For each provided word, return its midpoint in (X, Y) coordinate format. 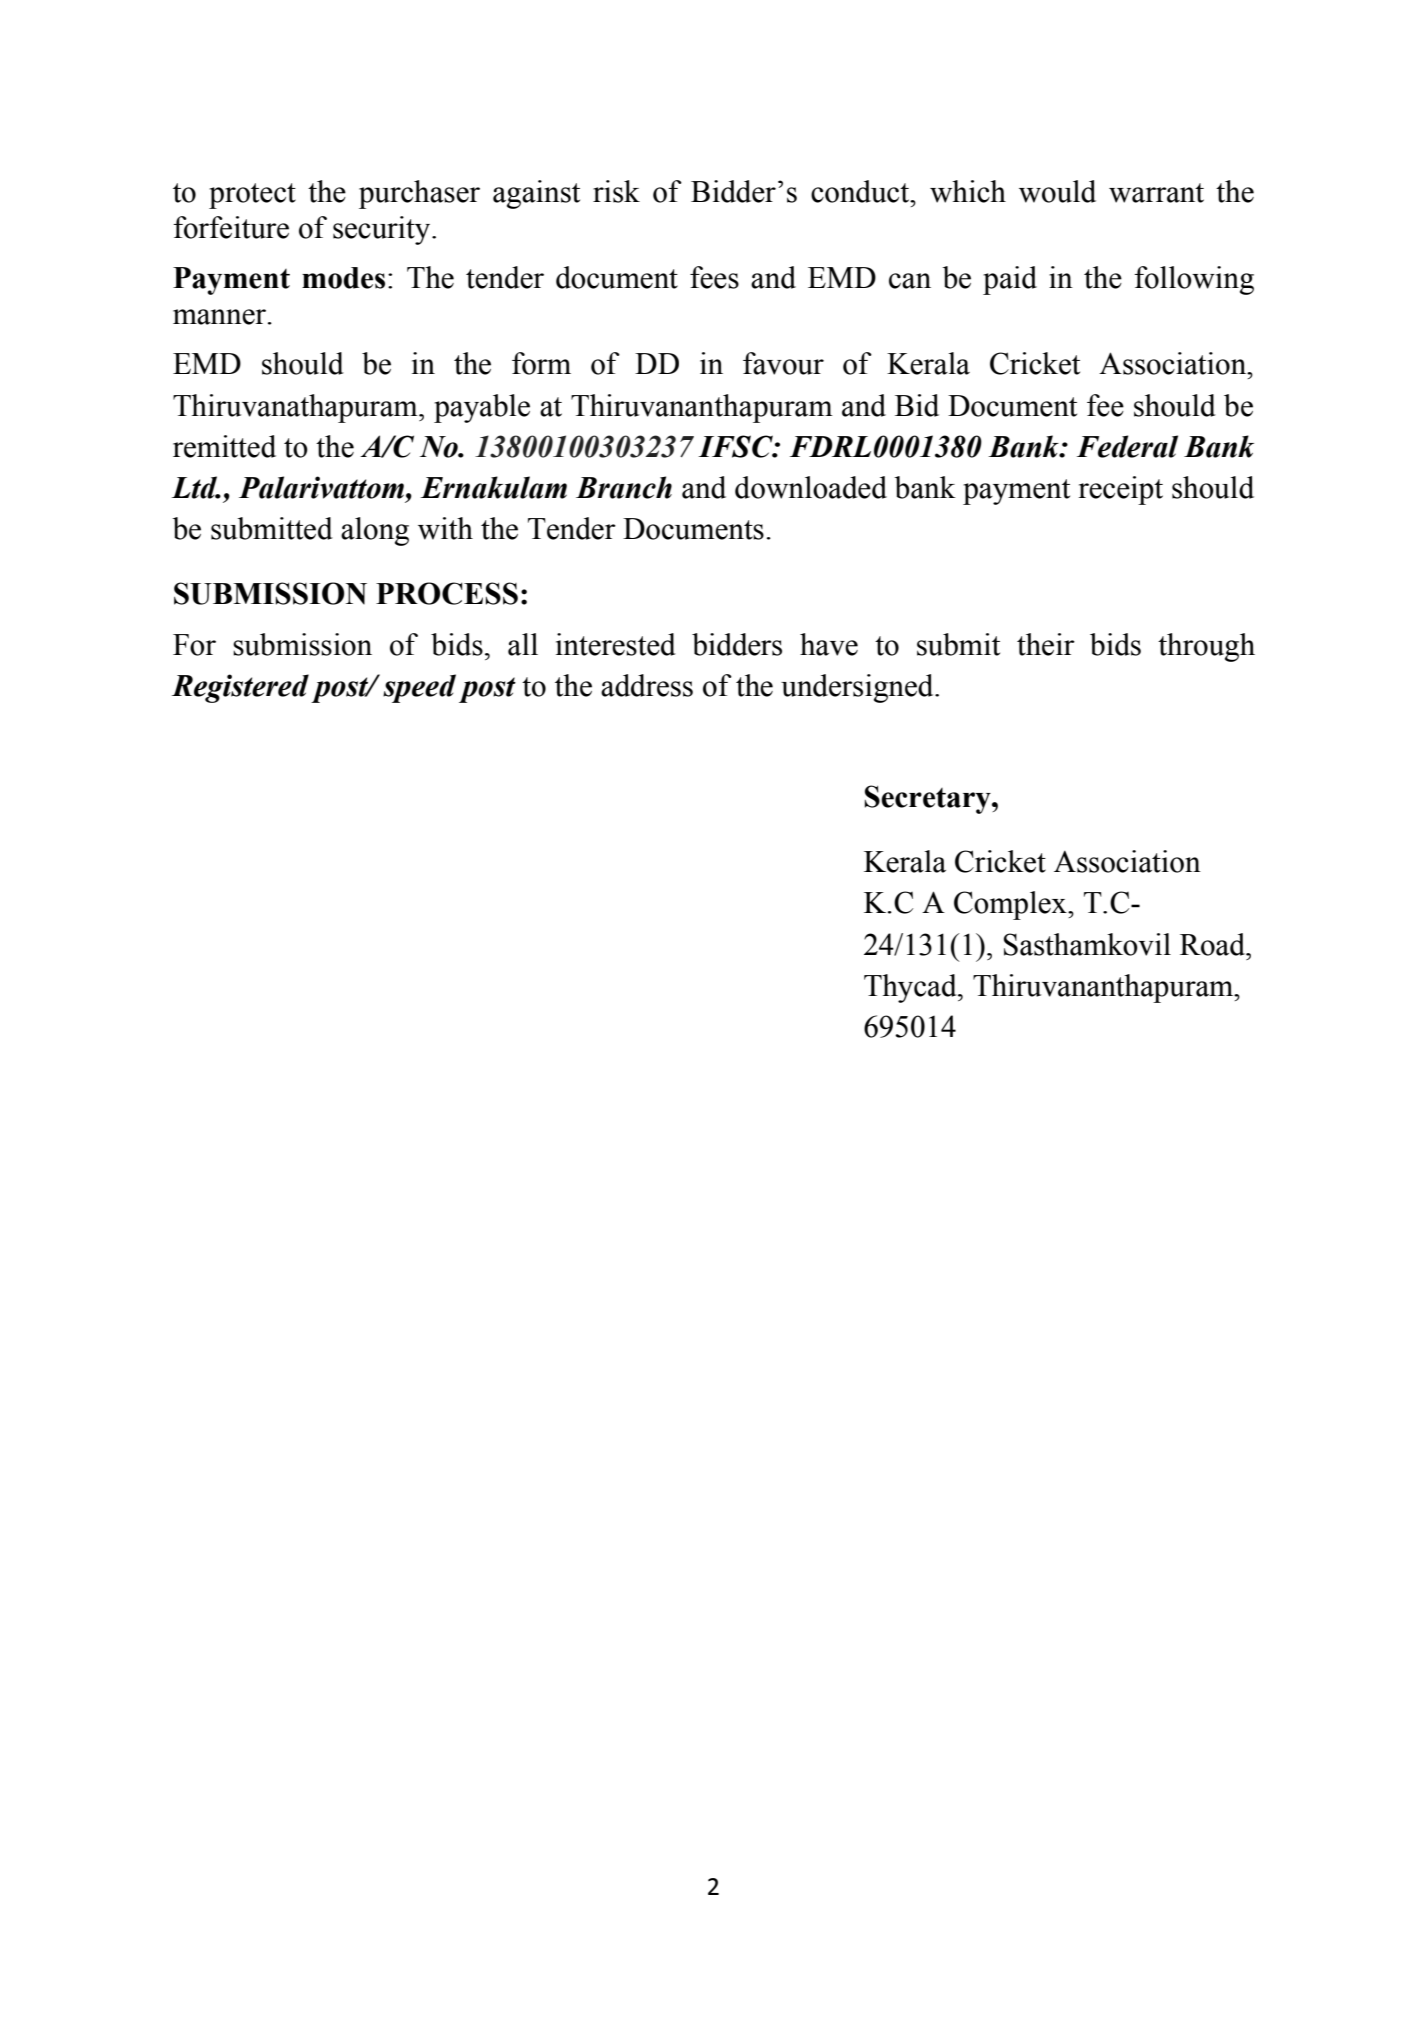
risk (616, 191)
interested (616, 644)
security (383, 230)
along (375, 531)
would (1057, 191)
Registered (240, 688)
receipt (1120, 490)
